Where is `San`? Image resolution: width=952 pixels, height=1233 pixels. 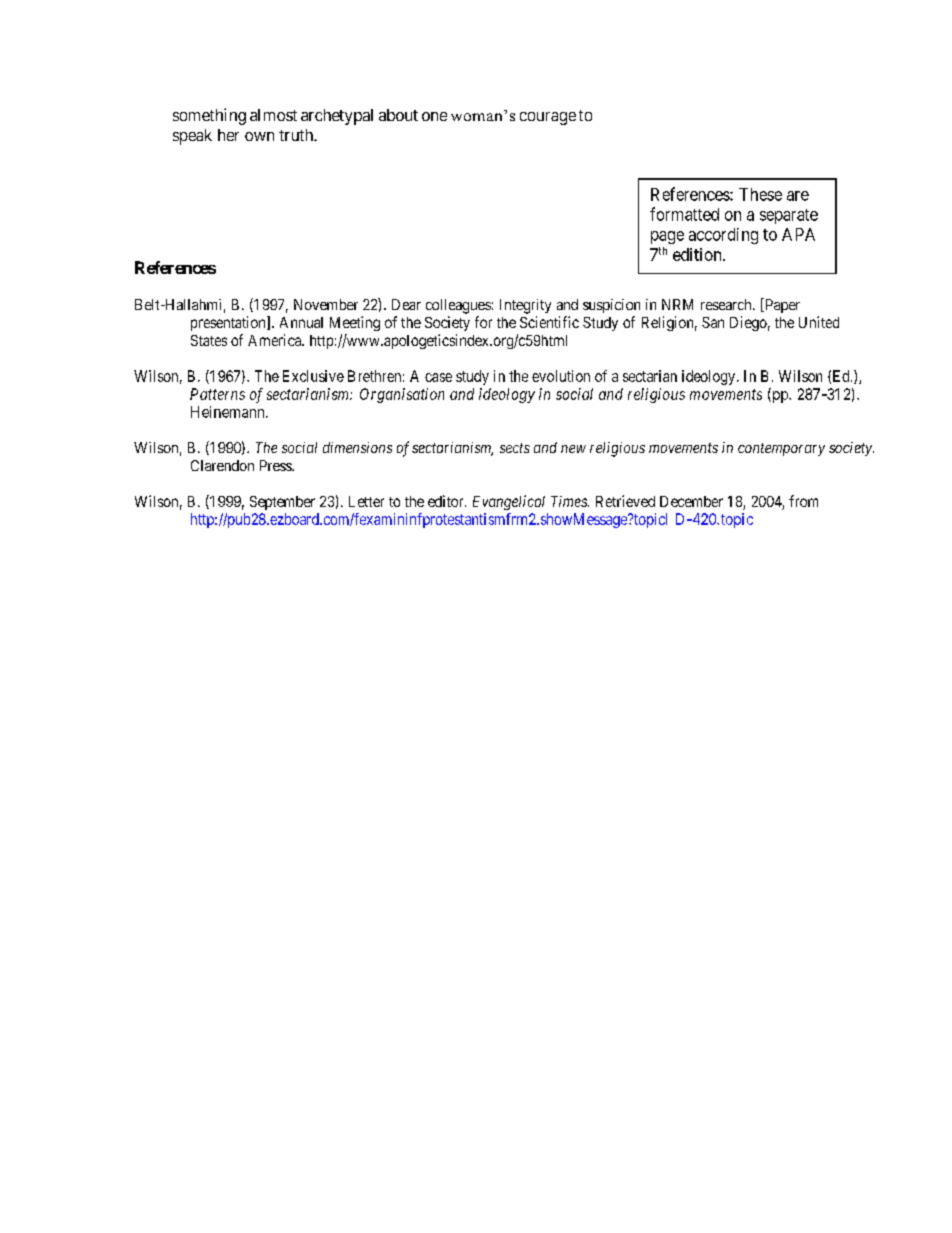 San is located at coordinates (713, 322).
